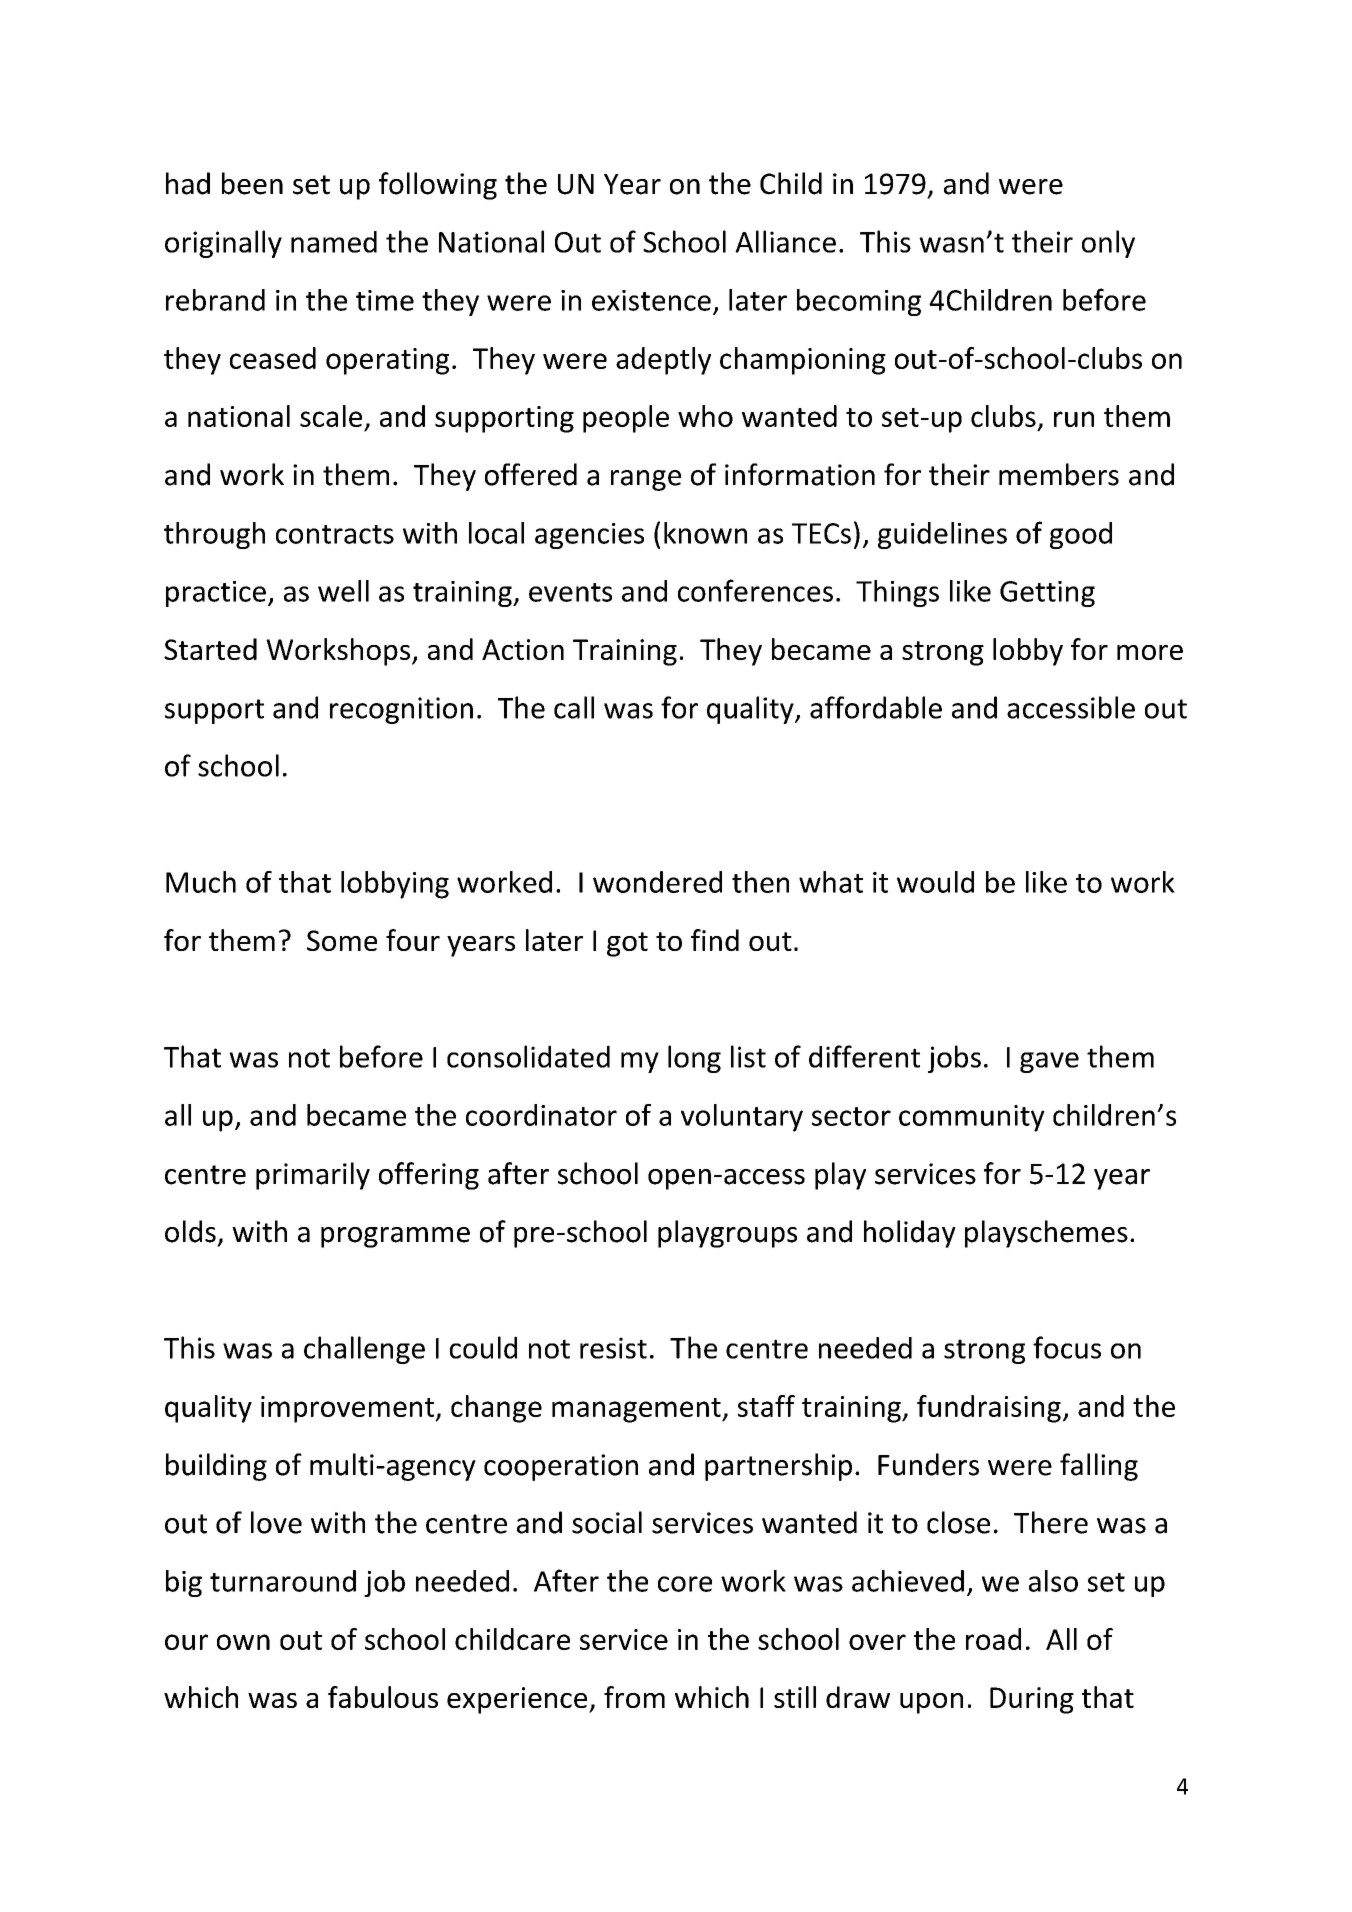 The width and height of the document is (1352, 1912). I want to click on road, so click(993, 1639).
